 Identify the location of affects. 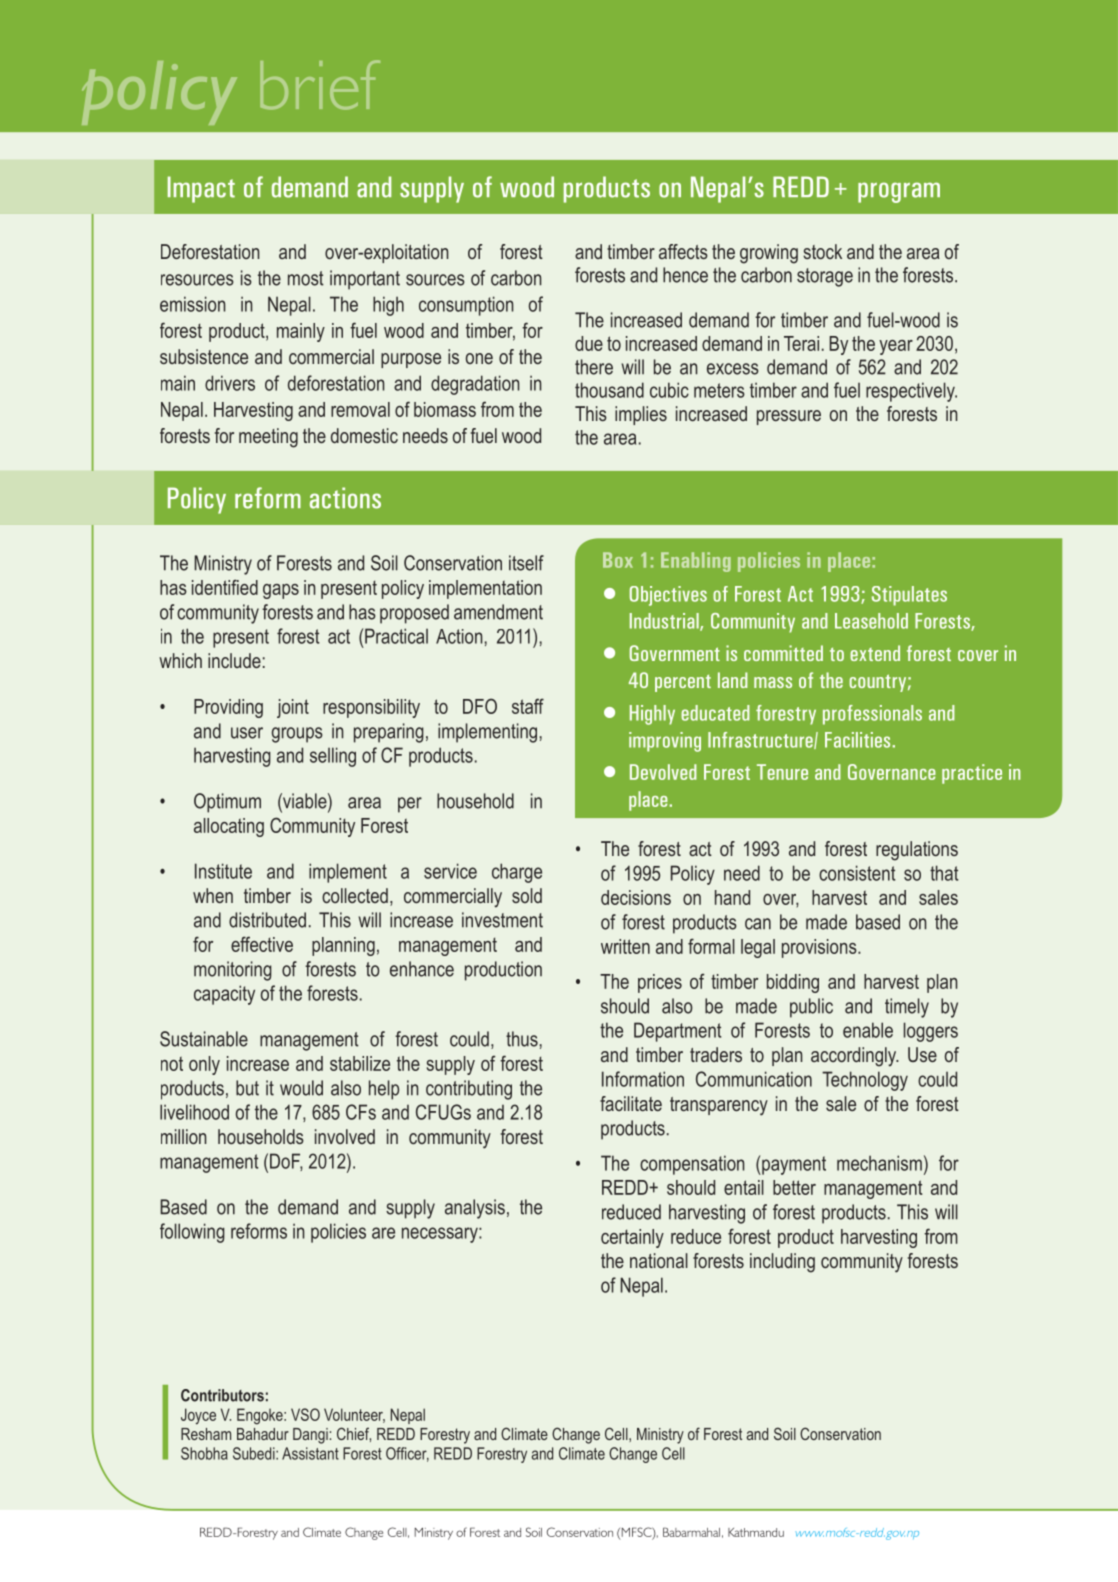
(683, 251).
